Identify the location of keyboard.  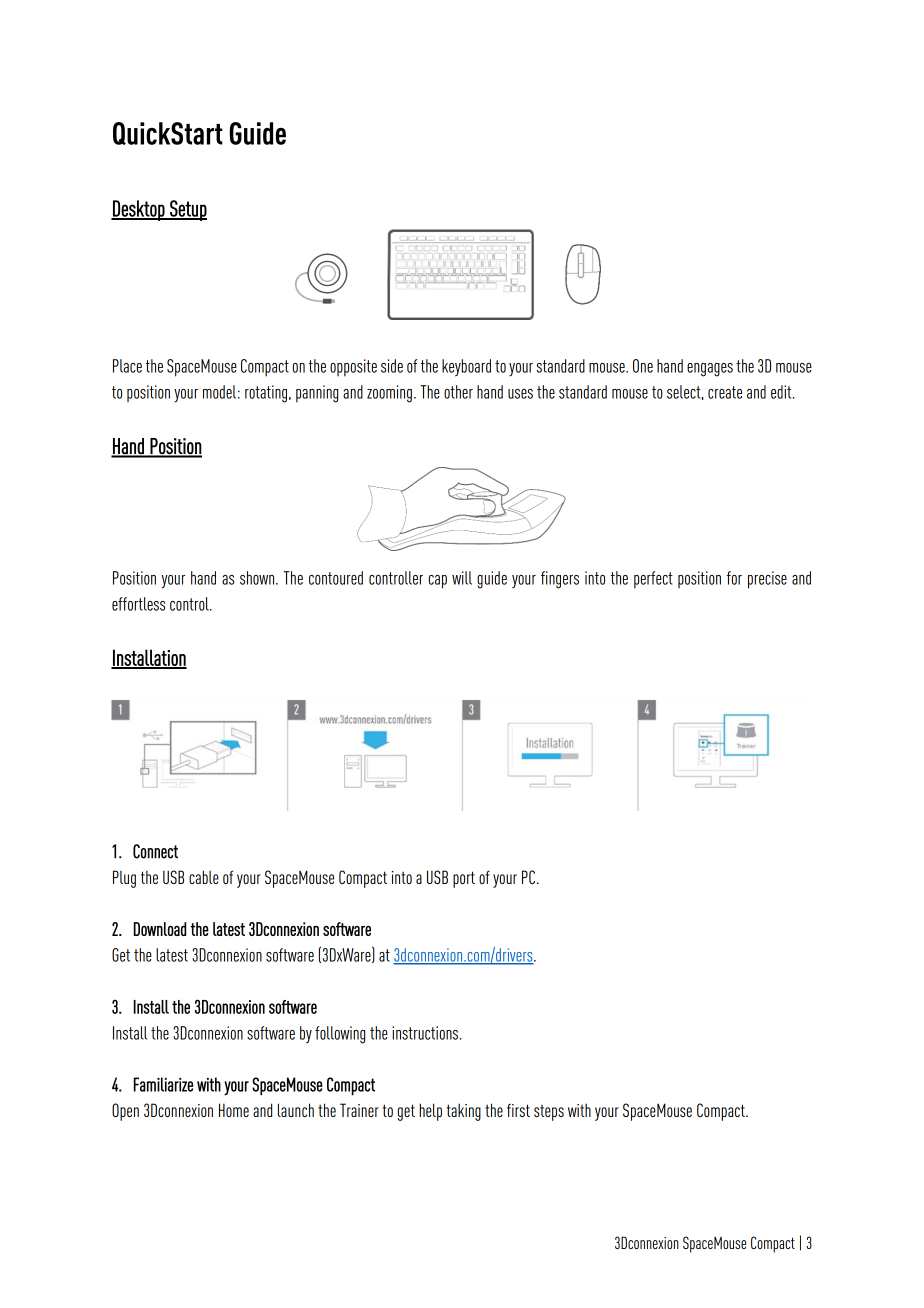
(466, 368).
